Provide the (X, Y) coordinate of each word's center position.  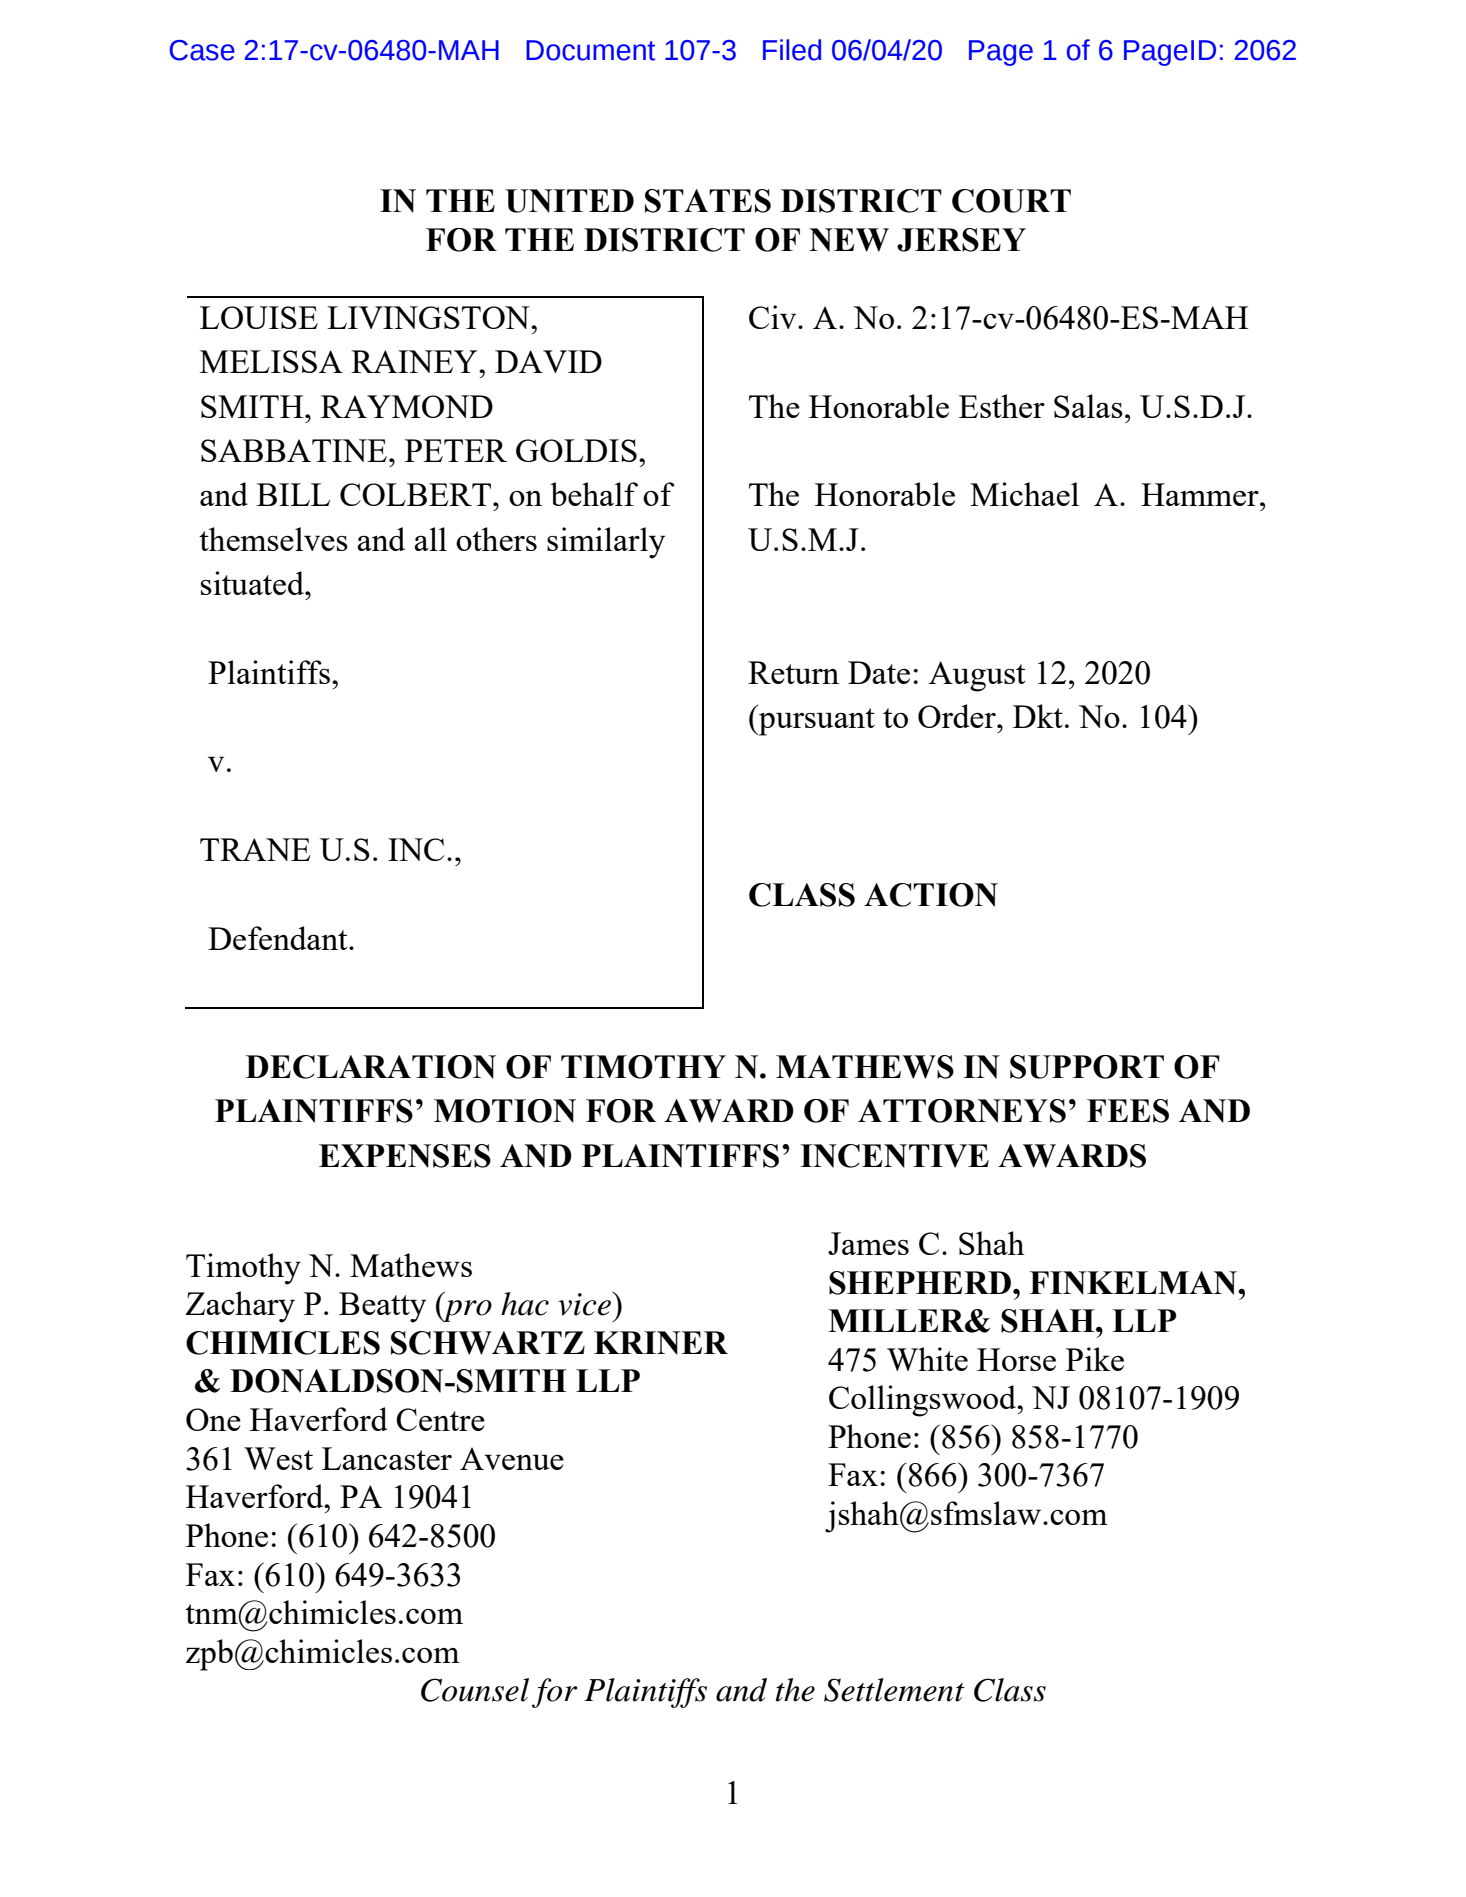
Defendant (279, 938)
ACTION (931, 895)
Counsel (475, 1690)
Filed (792, 50)
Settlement (894, 1690)
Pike (1095, 1359)
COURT (1011, 201)
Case (202, 50)
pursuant (816, 722)
